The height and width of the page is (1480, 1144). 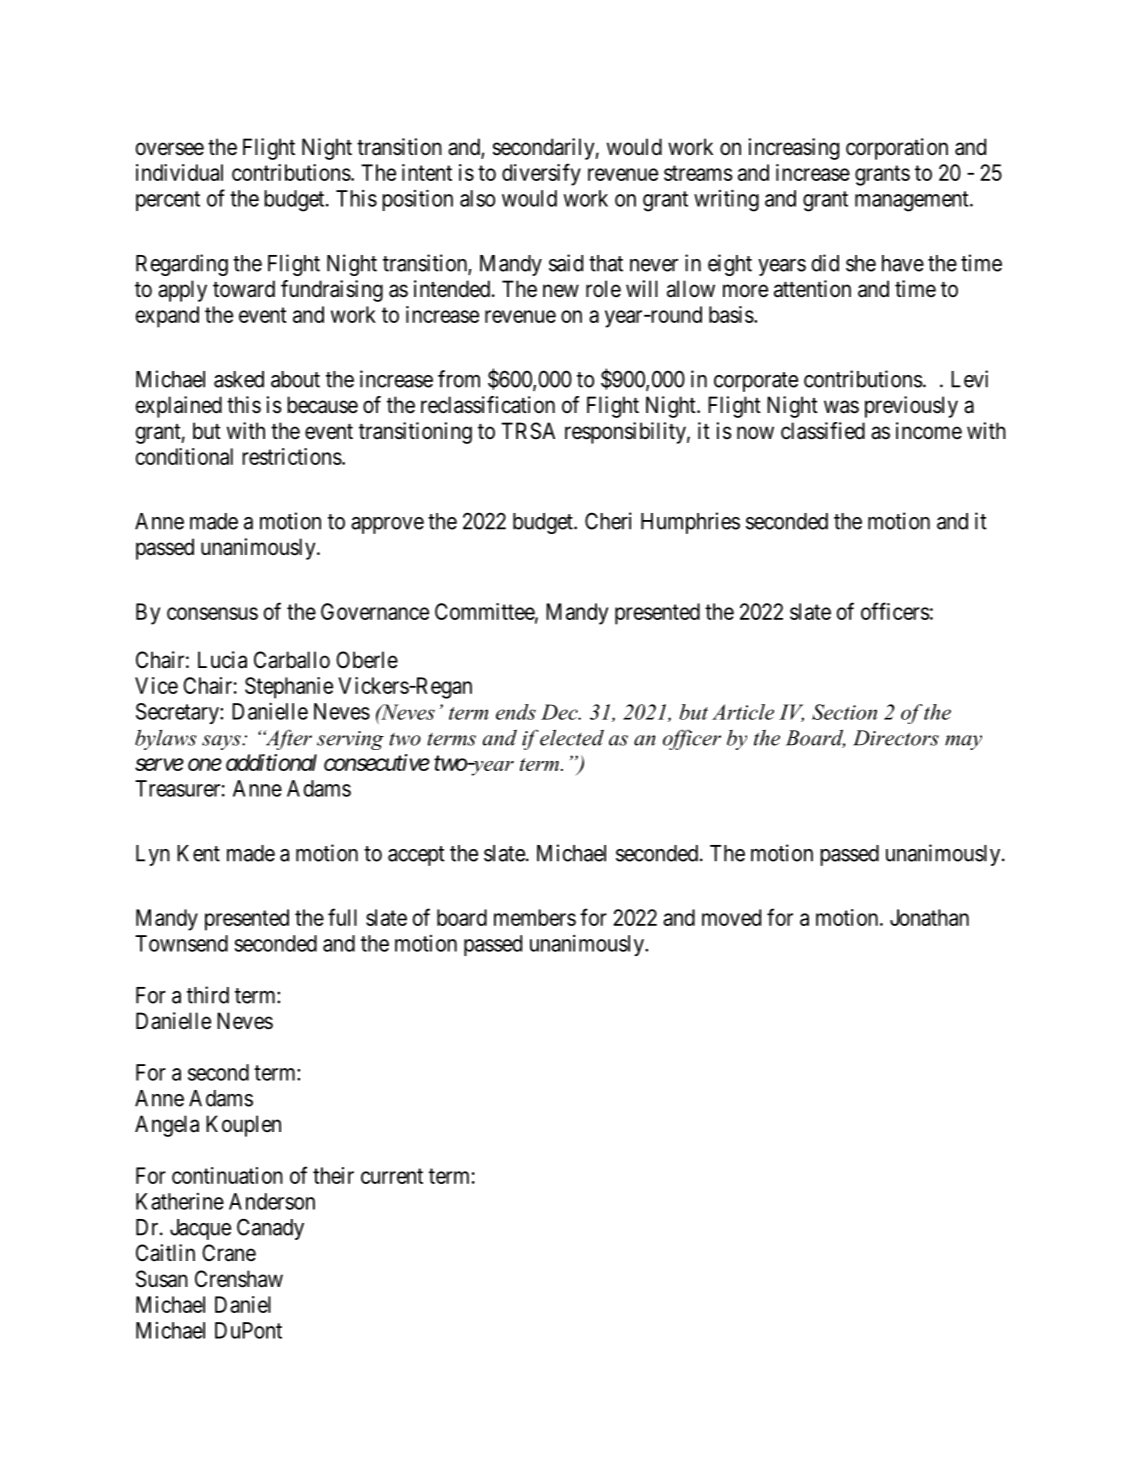 What do you see at coordinates (229, 1253) in the page?
I see `Crane` at bounding box center [229, 1253].
